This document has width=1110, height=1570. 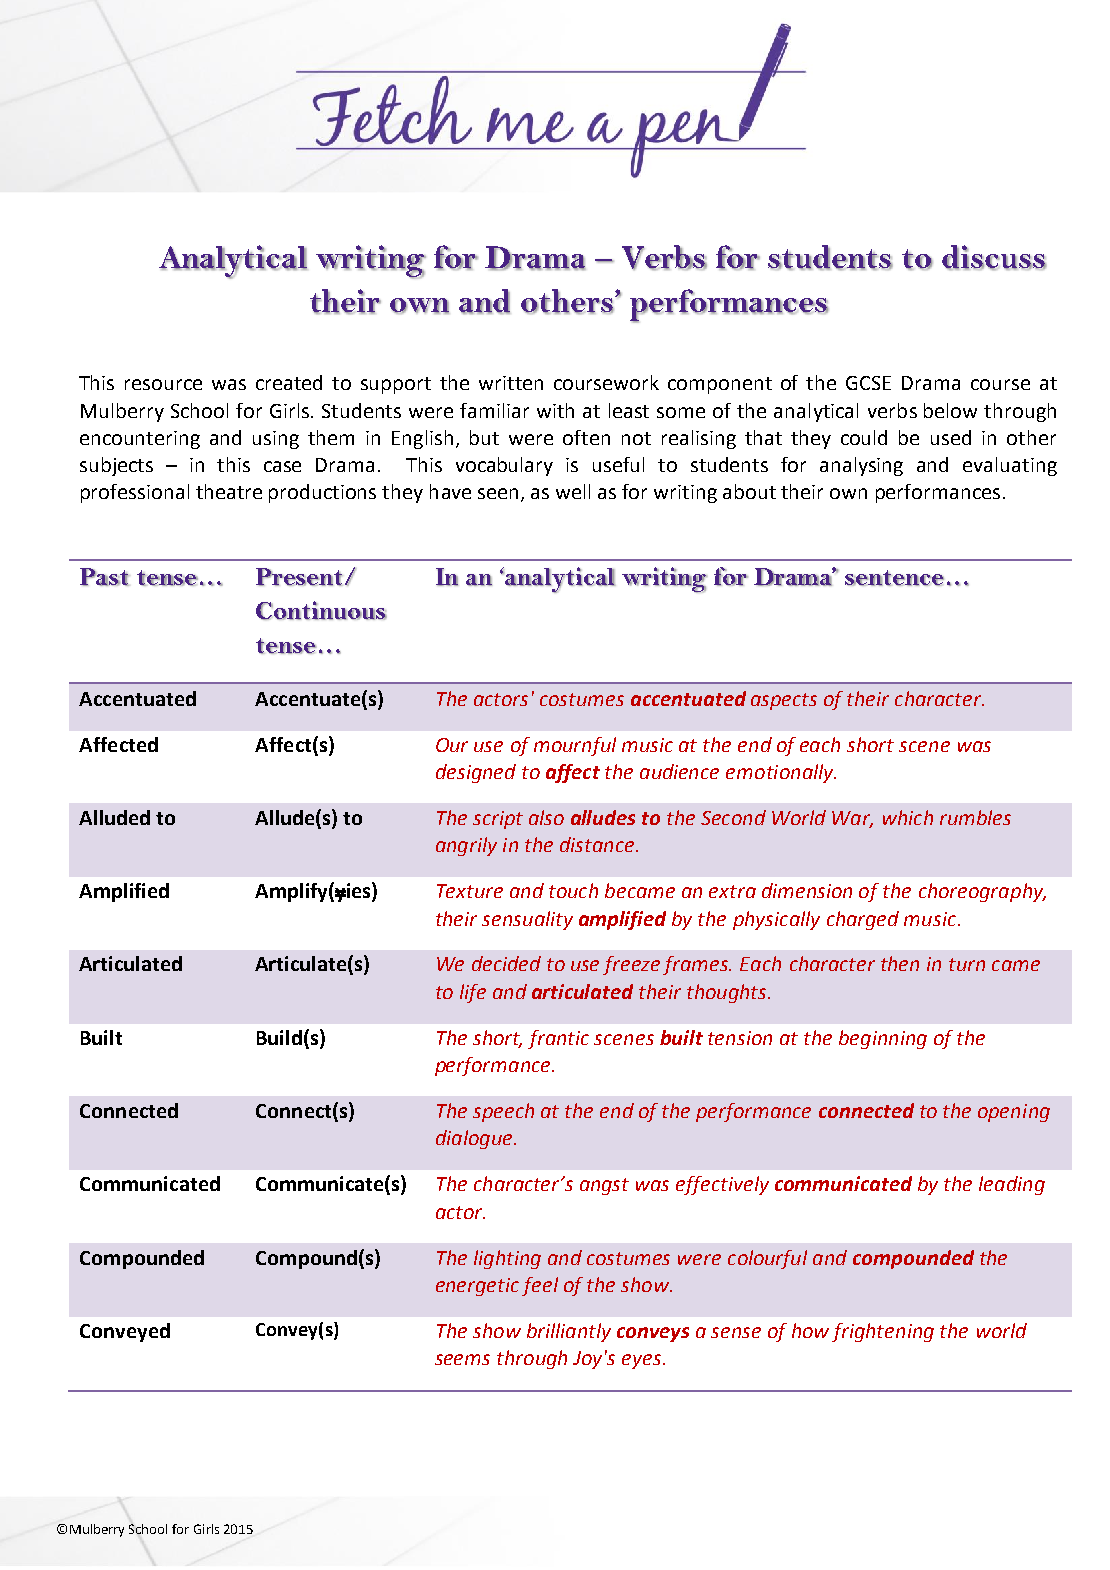 I want to click on also, so click(x=546, y=817).
